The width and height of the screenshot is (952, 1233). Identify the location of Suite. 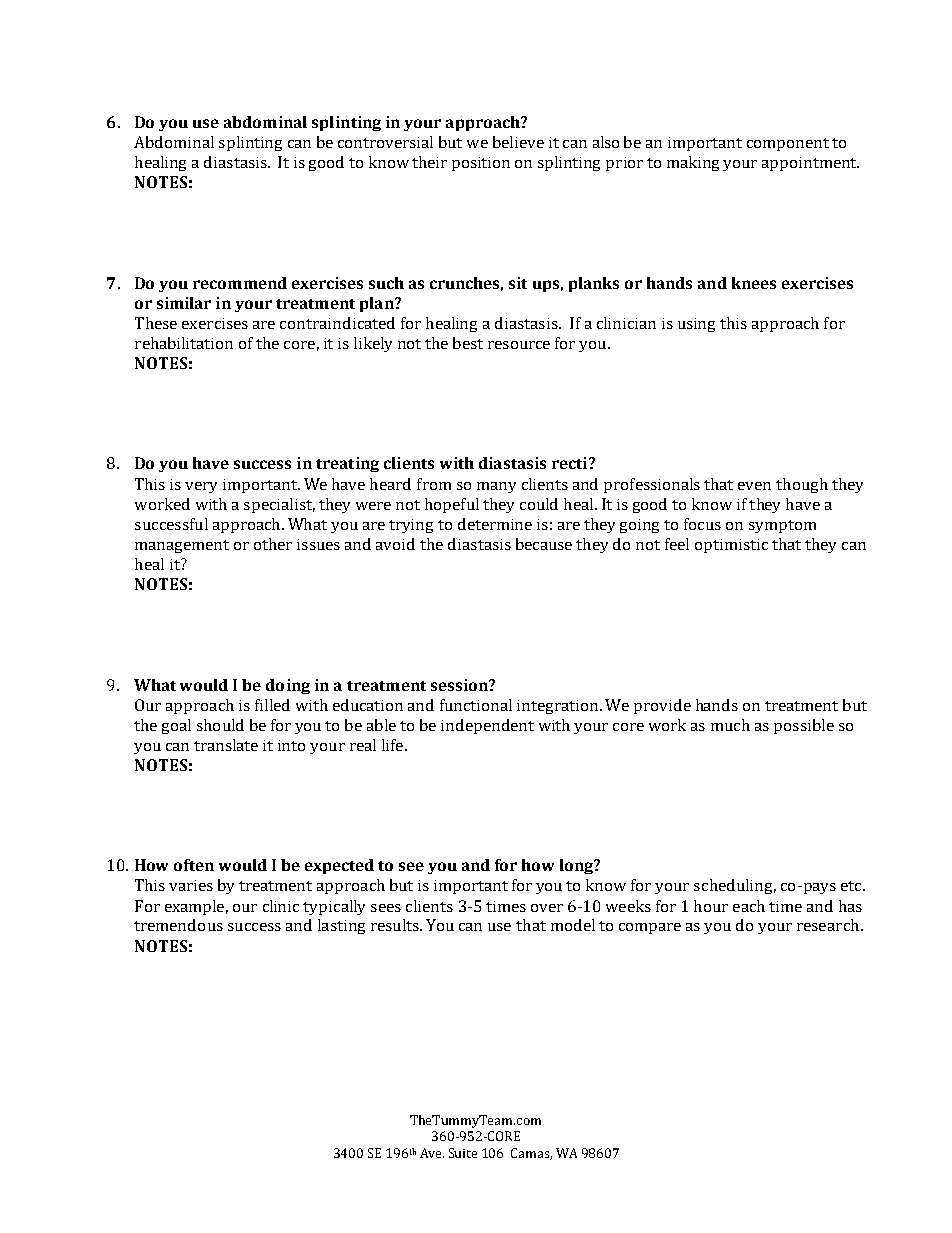
(463, 1153).
